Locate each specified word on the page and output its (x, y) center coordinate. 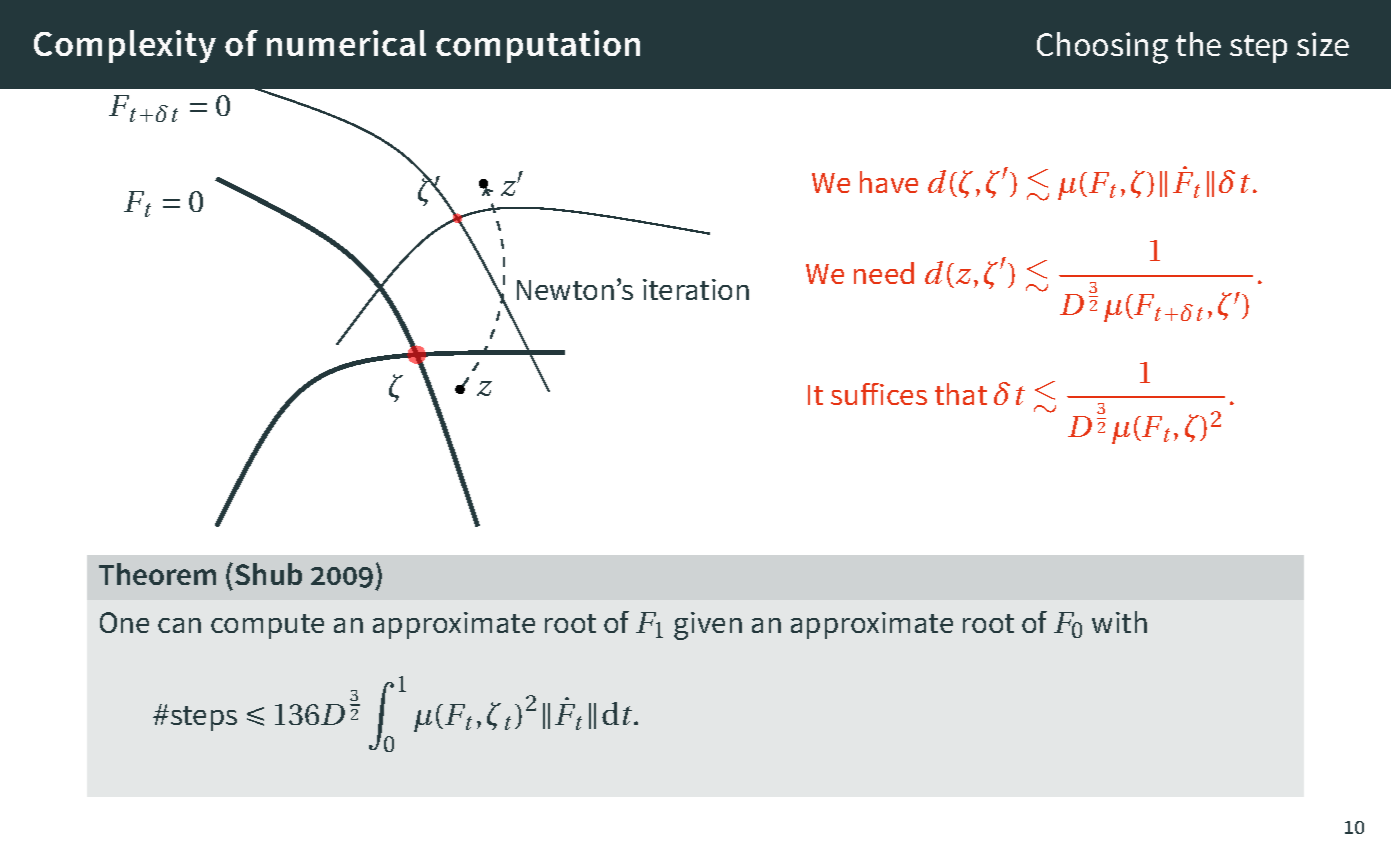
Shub (268, 574)
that (961, 394)
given (708, 626)
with (1119, 622)
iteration (696, 289)
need (884, 273)
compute (267, 626)
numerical (346, 43)
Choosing (1102, 48)
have (889, 182)
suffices (879, 394)
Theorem (157, 574)
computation (538, 46)
